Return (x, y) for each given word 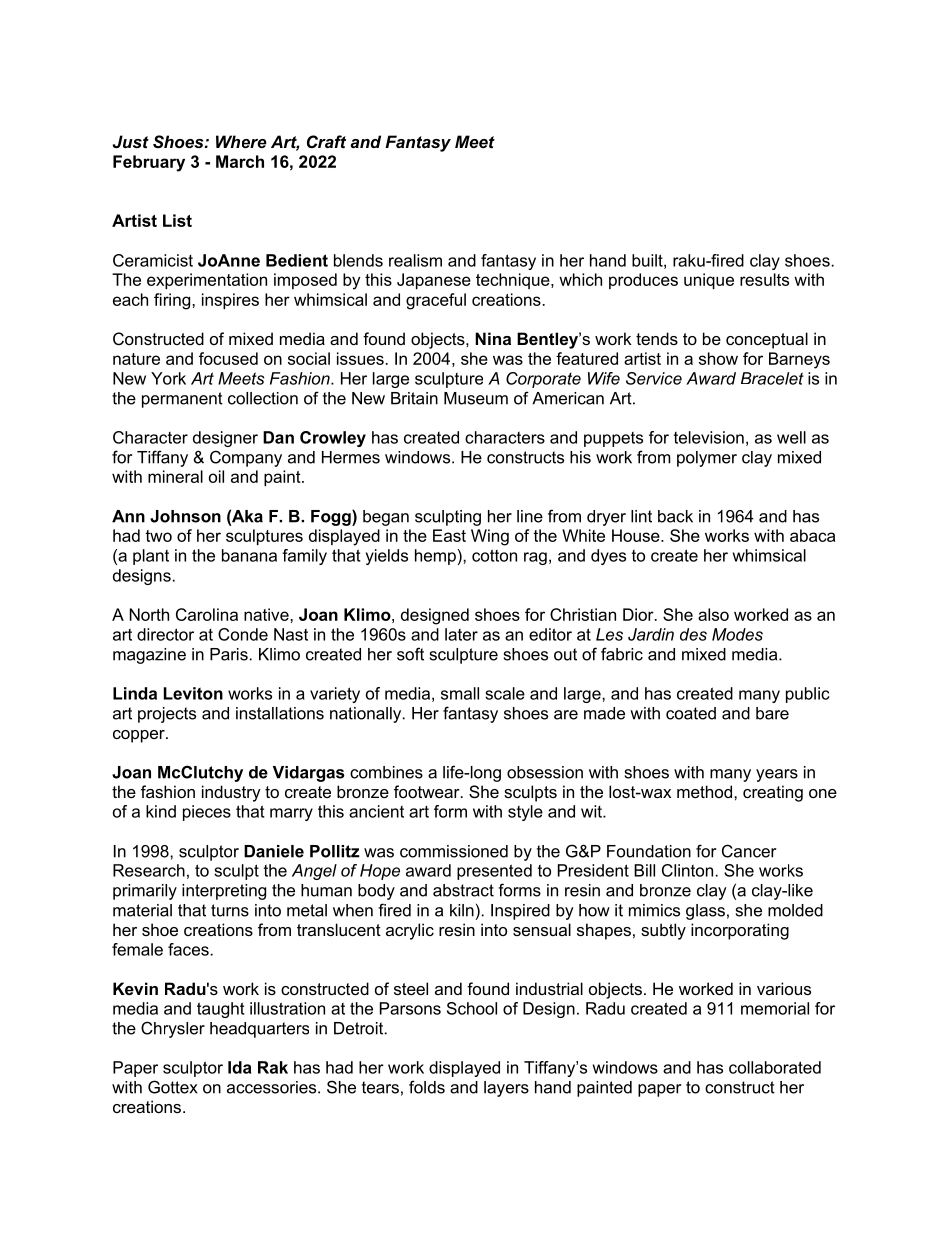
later (461, 634)
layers (506, 1089)
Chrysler (173, 1029)
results (764, 279)
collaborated (775, 1067)
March (240, 161)
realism (415, 260)
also (713, 614)
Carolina (207, 614)
